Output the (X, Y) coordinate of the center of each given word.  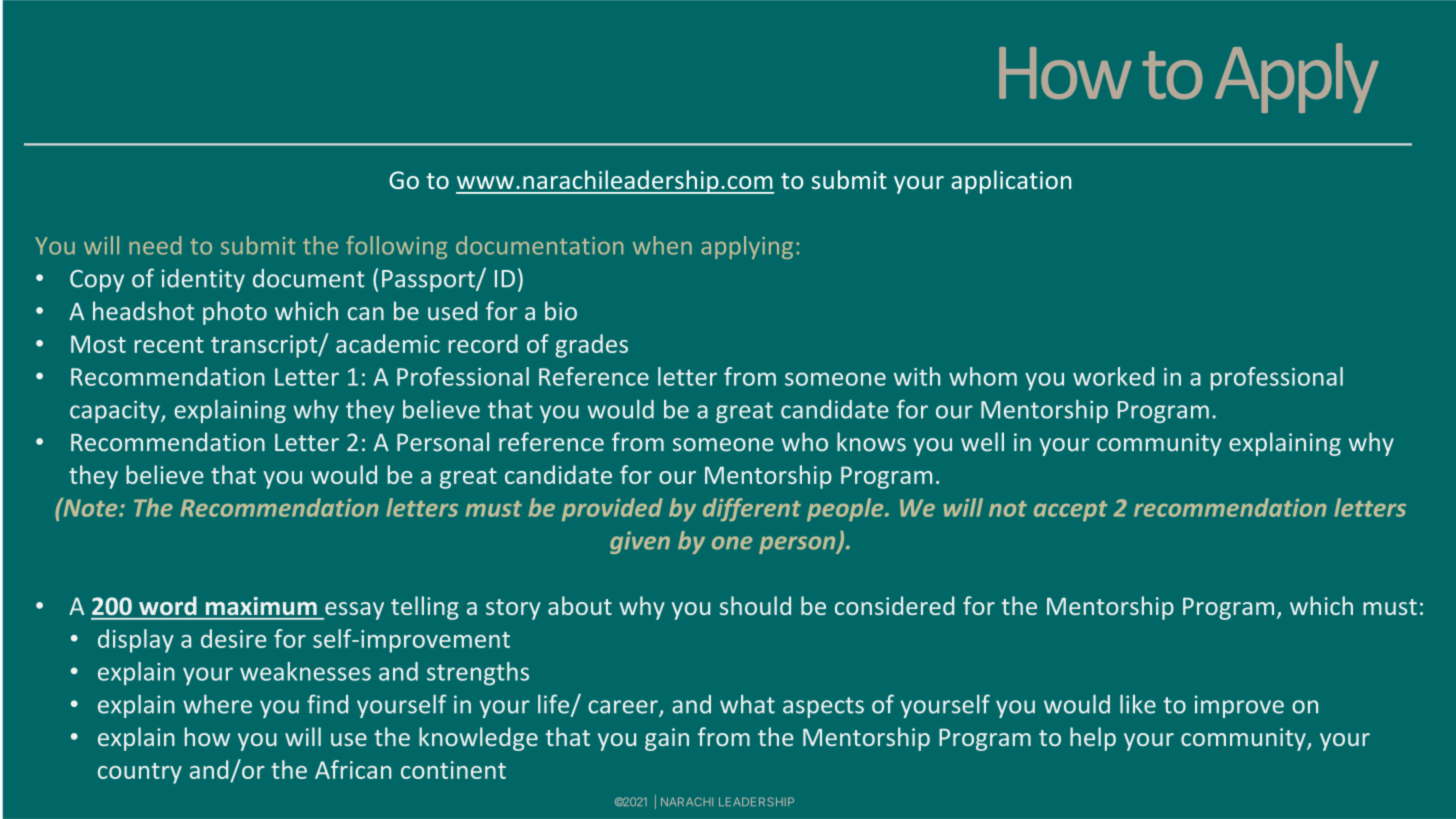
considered (894, 605)
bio (561, 311)
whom (983, 376)
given (640, 542)
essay (353, 611)
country (140, 773)
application (1011, 182)
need (155, 245)
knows (871, 442)
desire (233, 638)
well (982, 442)
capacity (116, 411)
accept (1071, 511)
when (662, 245)
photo (235, 313)
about (580, 605)
